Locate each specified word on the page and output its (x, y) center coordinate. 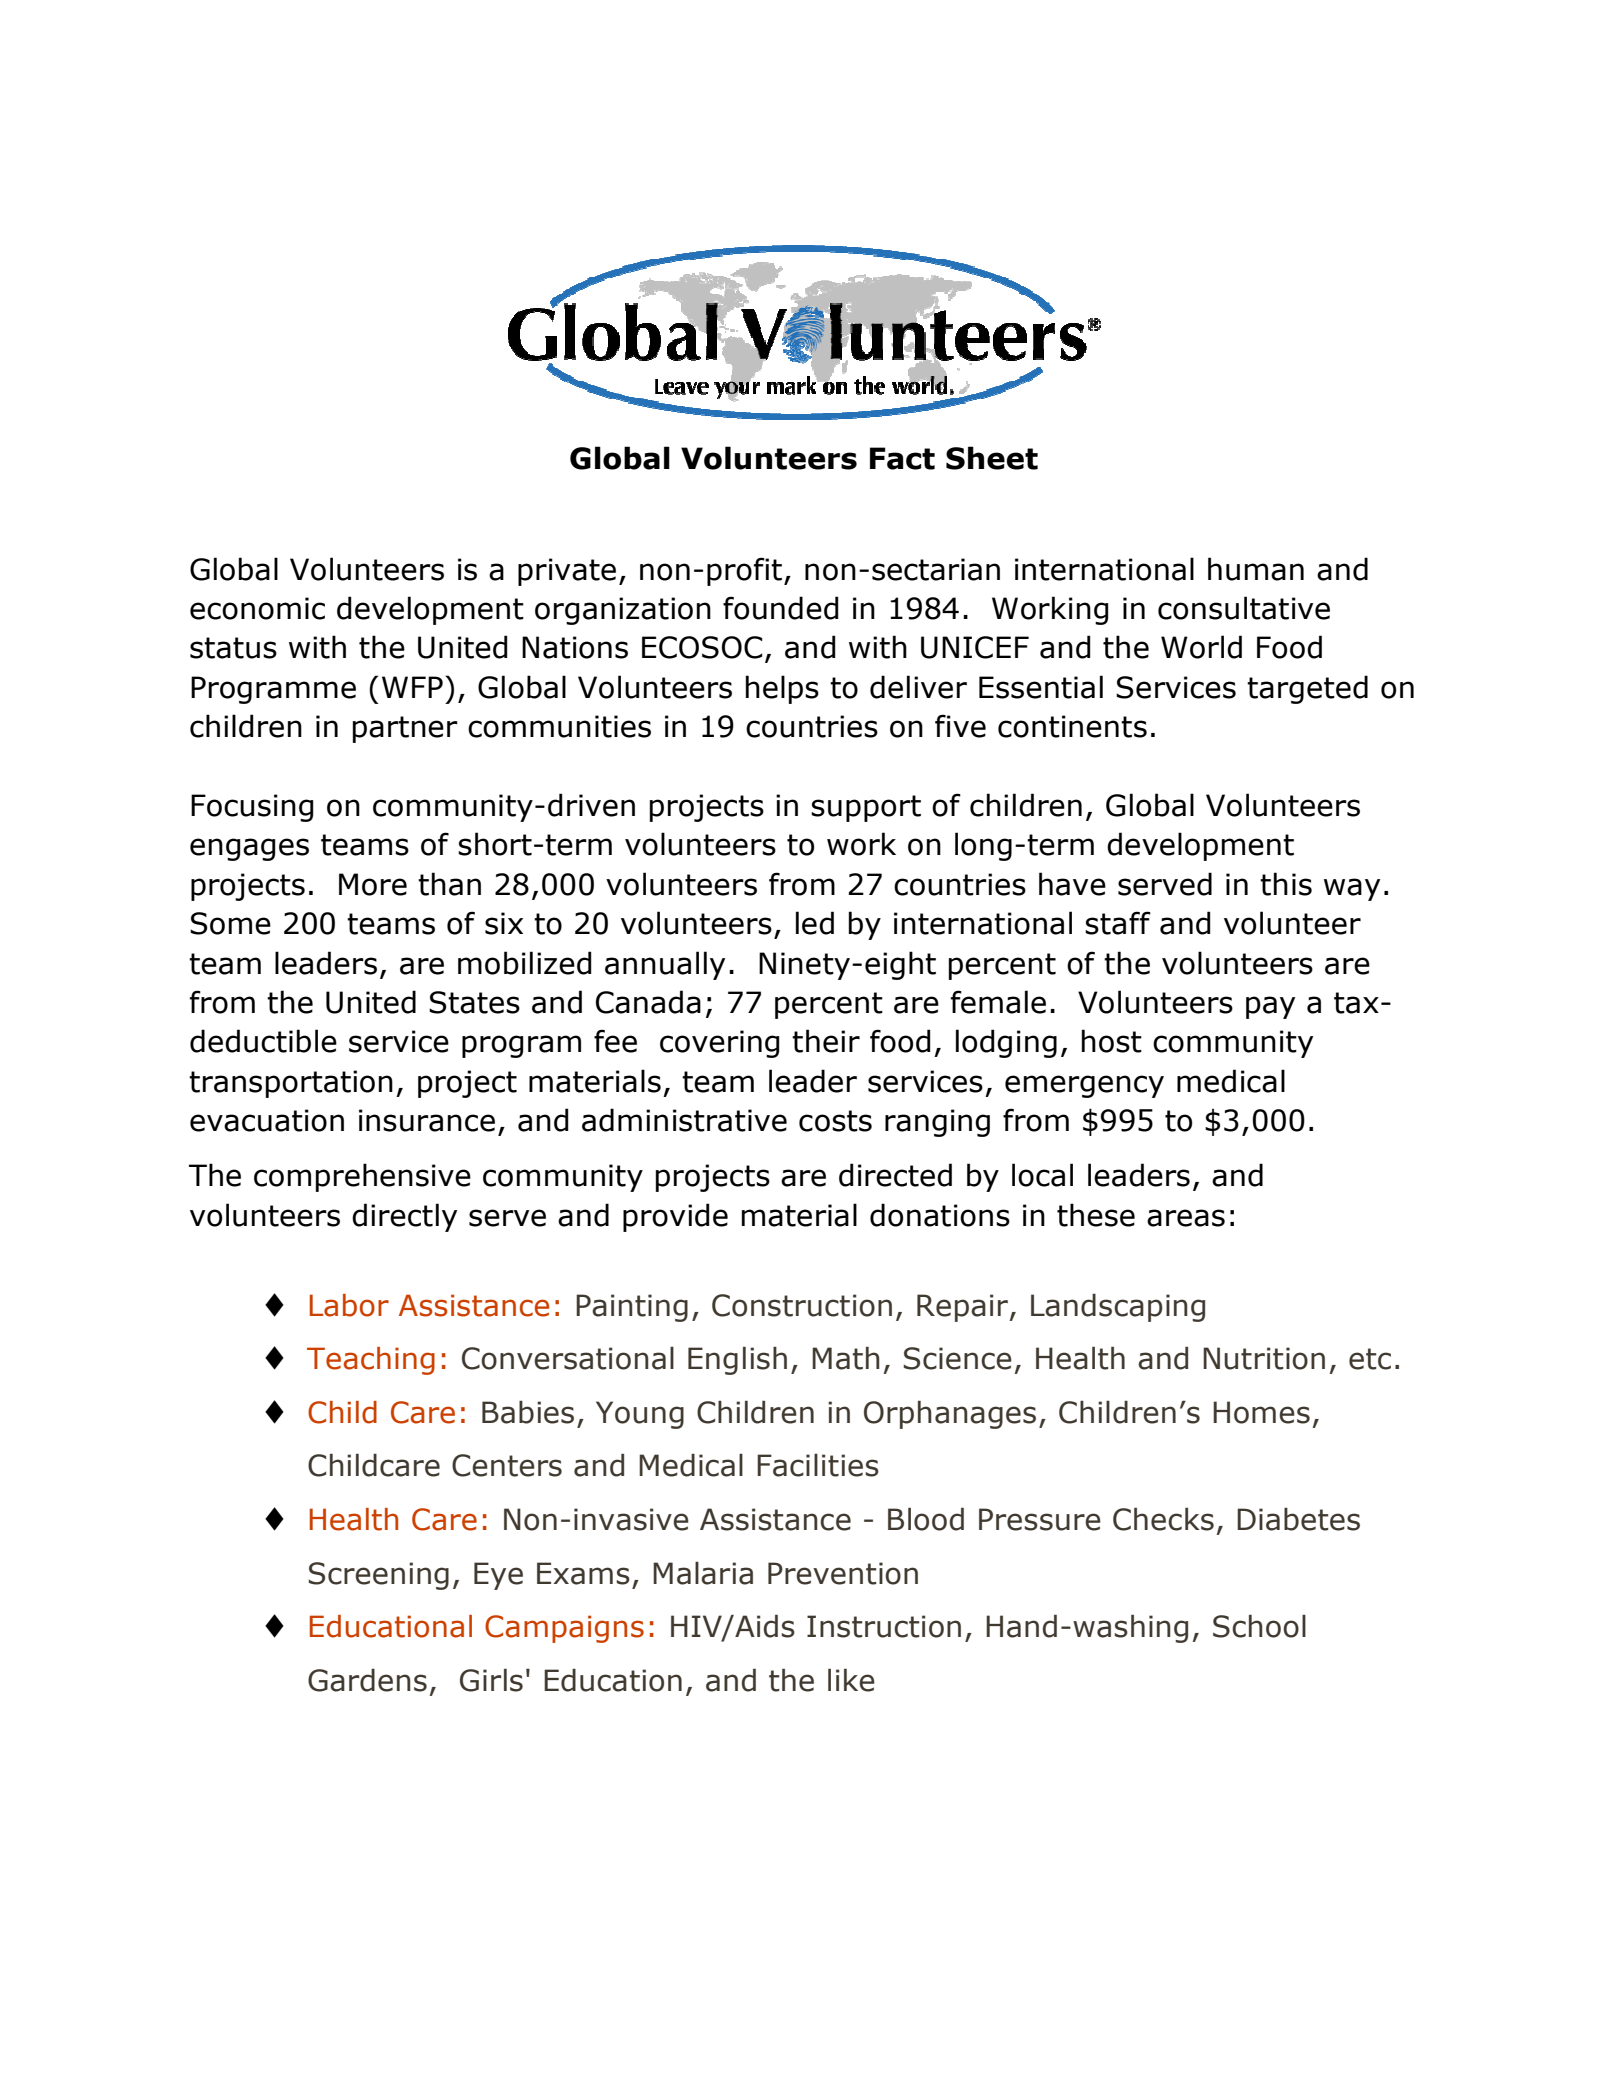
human (1256, 569)
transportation (291, 1084)
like (851, 1680)
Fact (902, 458)
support (866, 808)
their (826, 1041)
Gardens (367, 1680)
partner (405, 729)
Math (846, 1358)
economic (257, 608)
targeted (1307, 689)
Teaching (371, 1361)
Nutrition (1264, 1358)
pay (1270, 1007)
